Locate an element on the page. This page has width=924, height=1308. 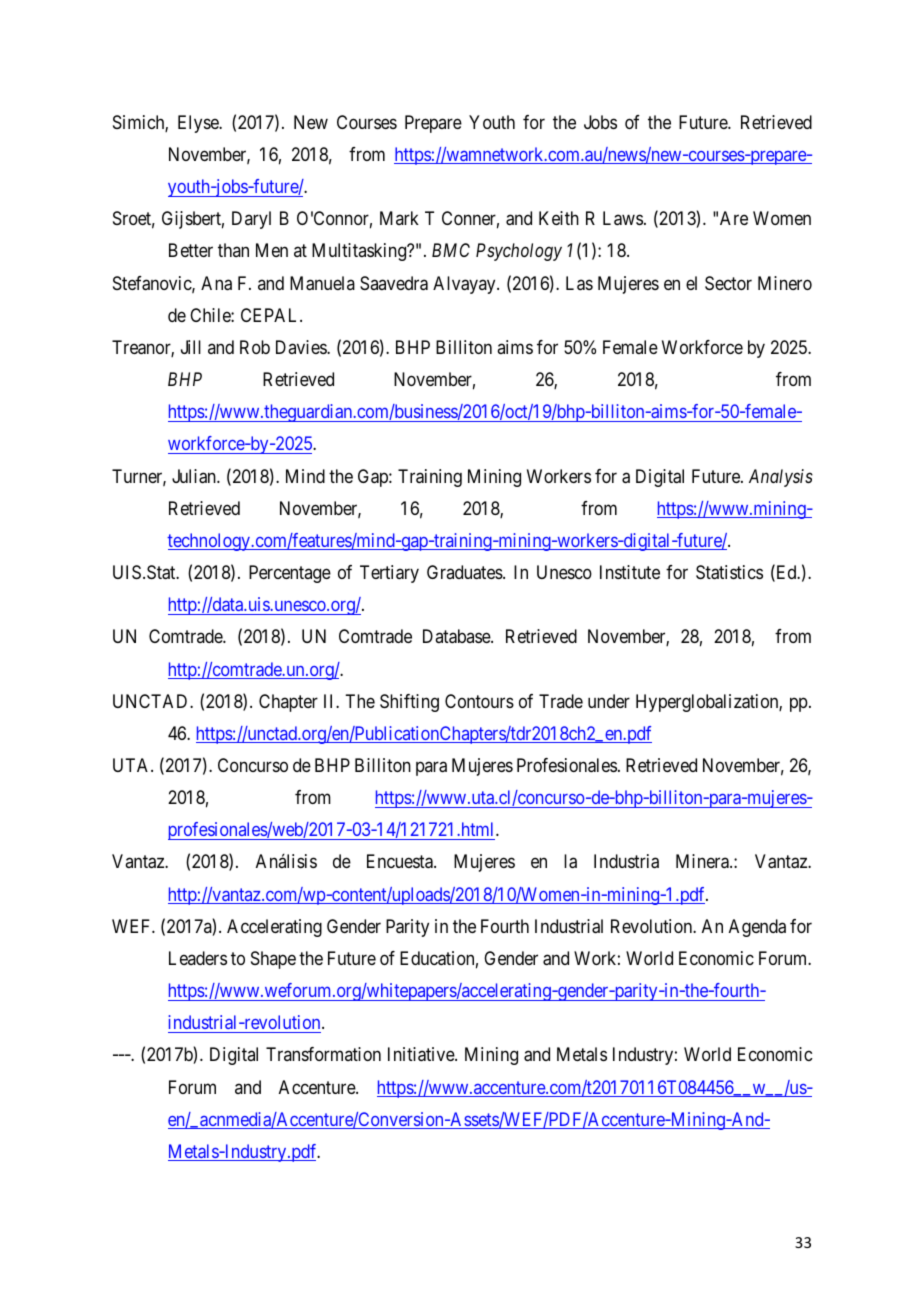
Shape is located at coordinates (273, 960).
